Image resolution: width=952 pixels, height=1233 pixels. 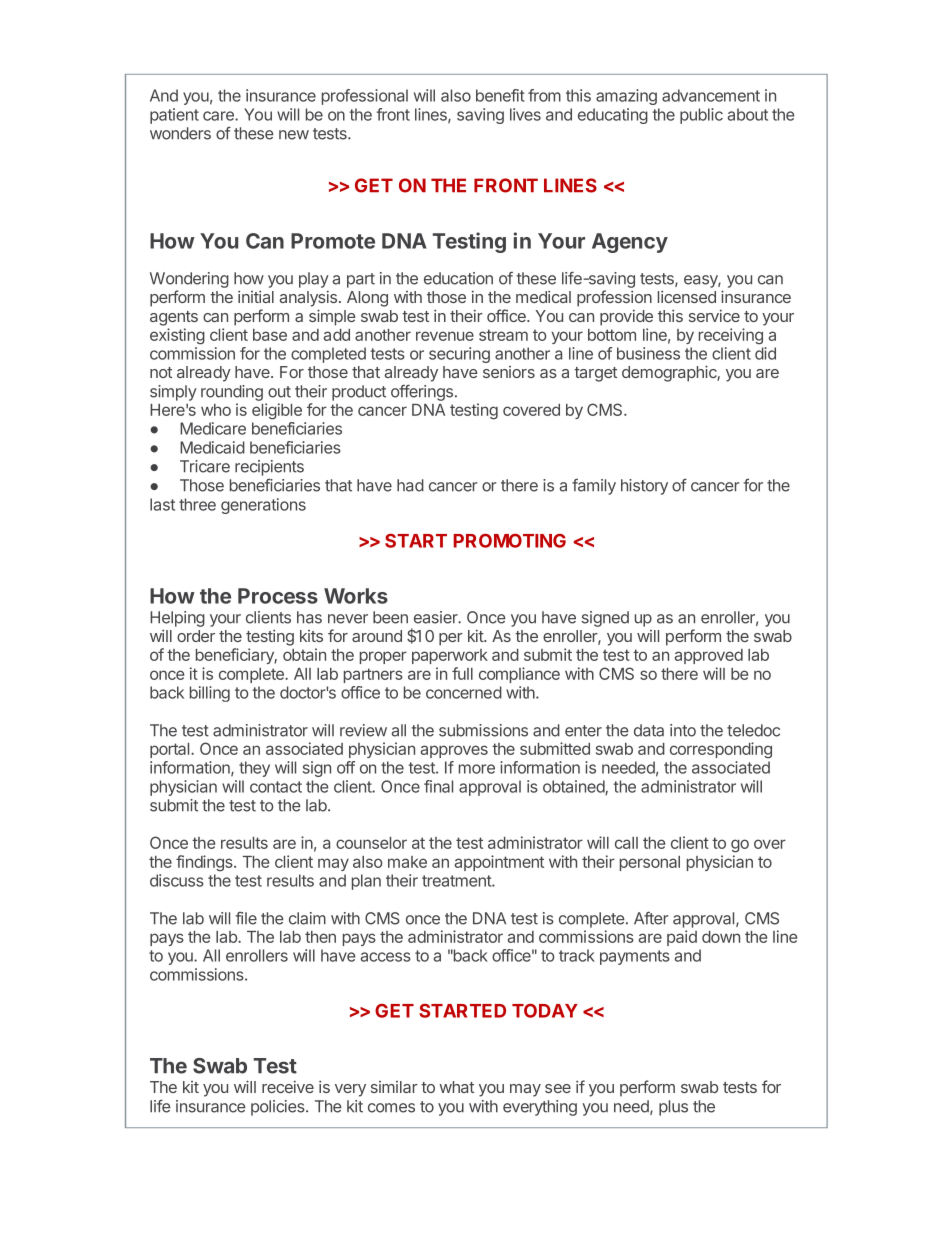 What do you see at coordinates (180, 133) in the screenshot?
I see `wonders` at bounding box center [180, 133].
